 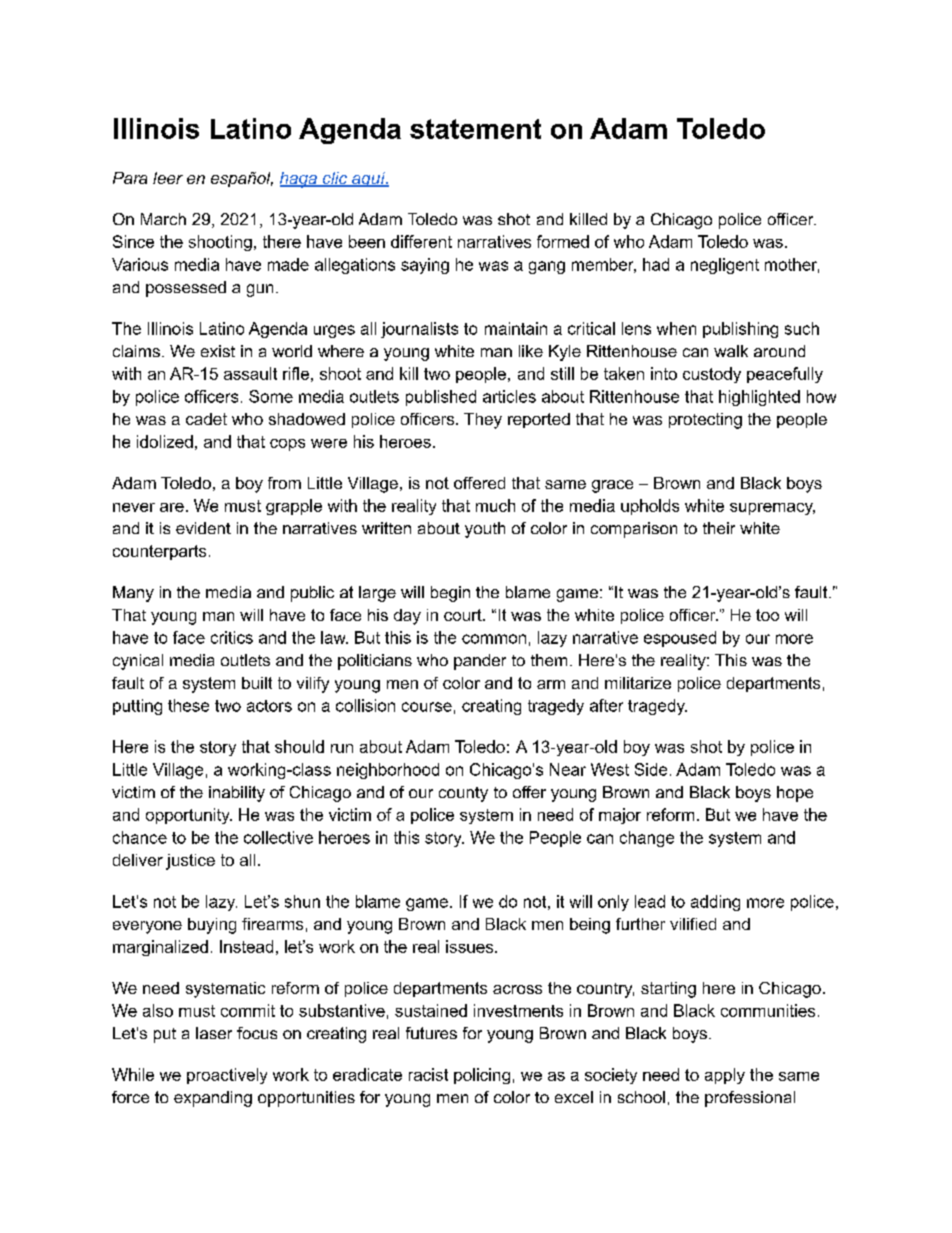 What do you see at coordinates (464, 615) in the screenshot?
I see `court` at bounding box center [464, 615].
